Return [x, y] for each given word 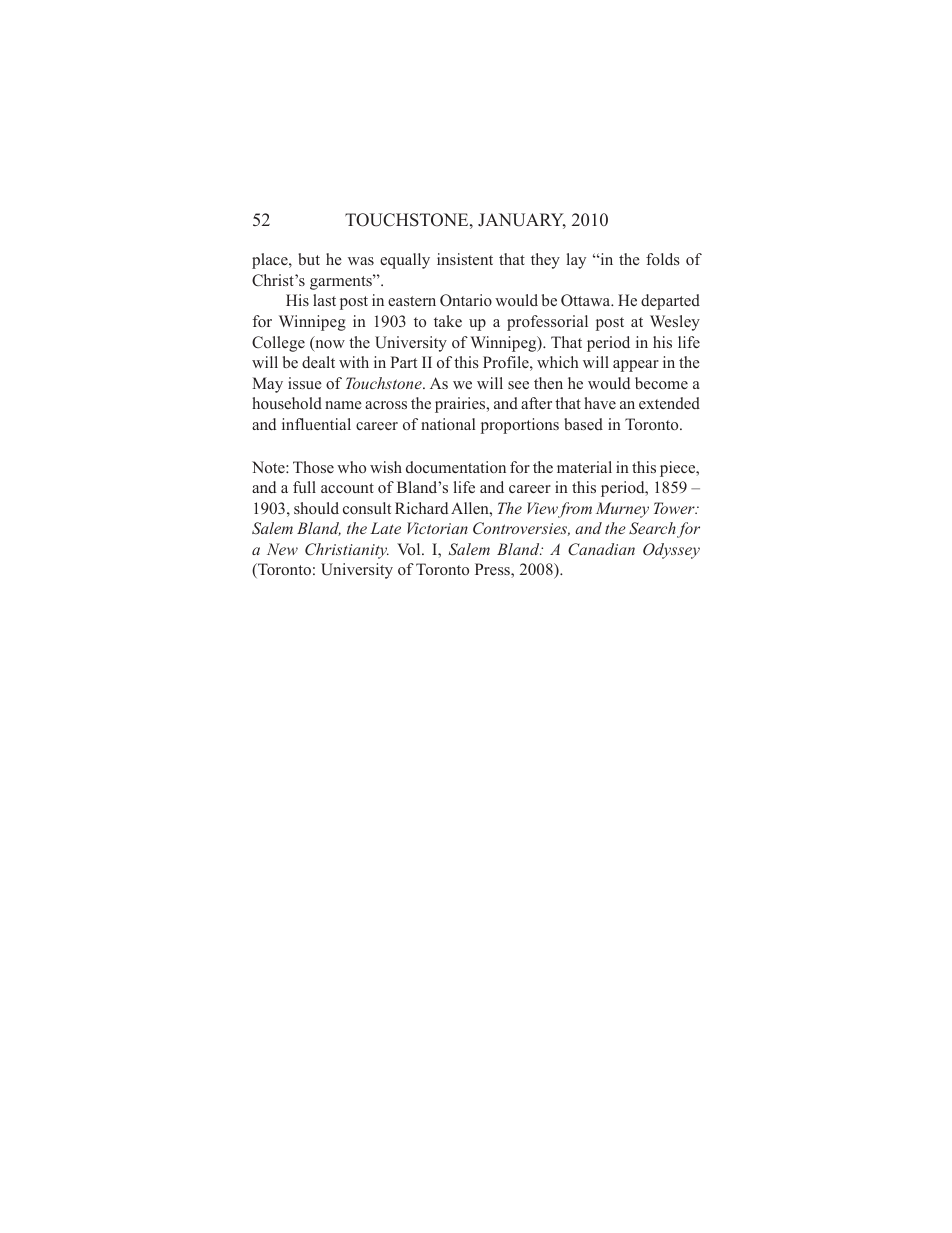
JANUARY [522, 221]
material [584, 467]
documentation [456, 467]
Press [493, 569]
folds [663, 259]
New [282, 549]
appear [636, 366]
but [309, 259]
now [329, 345]
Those [313, 467]
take [448, 321]
